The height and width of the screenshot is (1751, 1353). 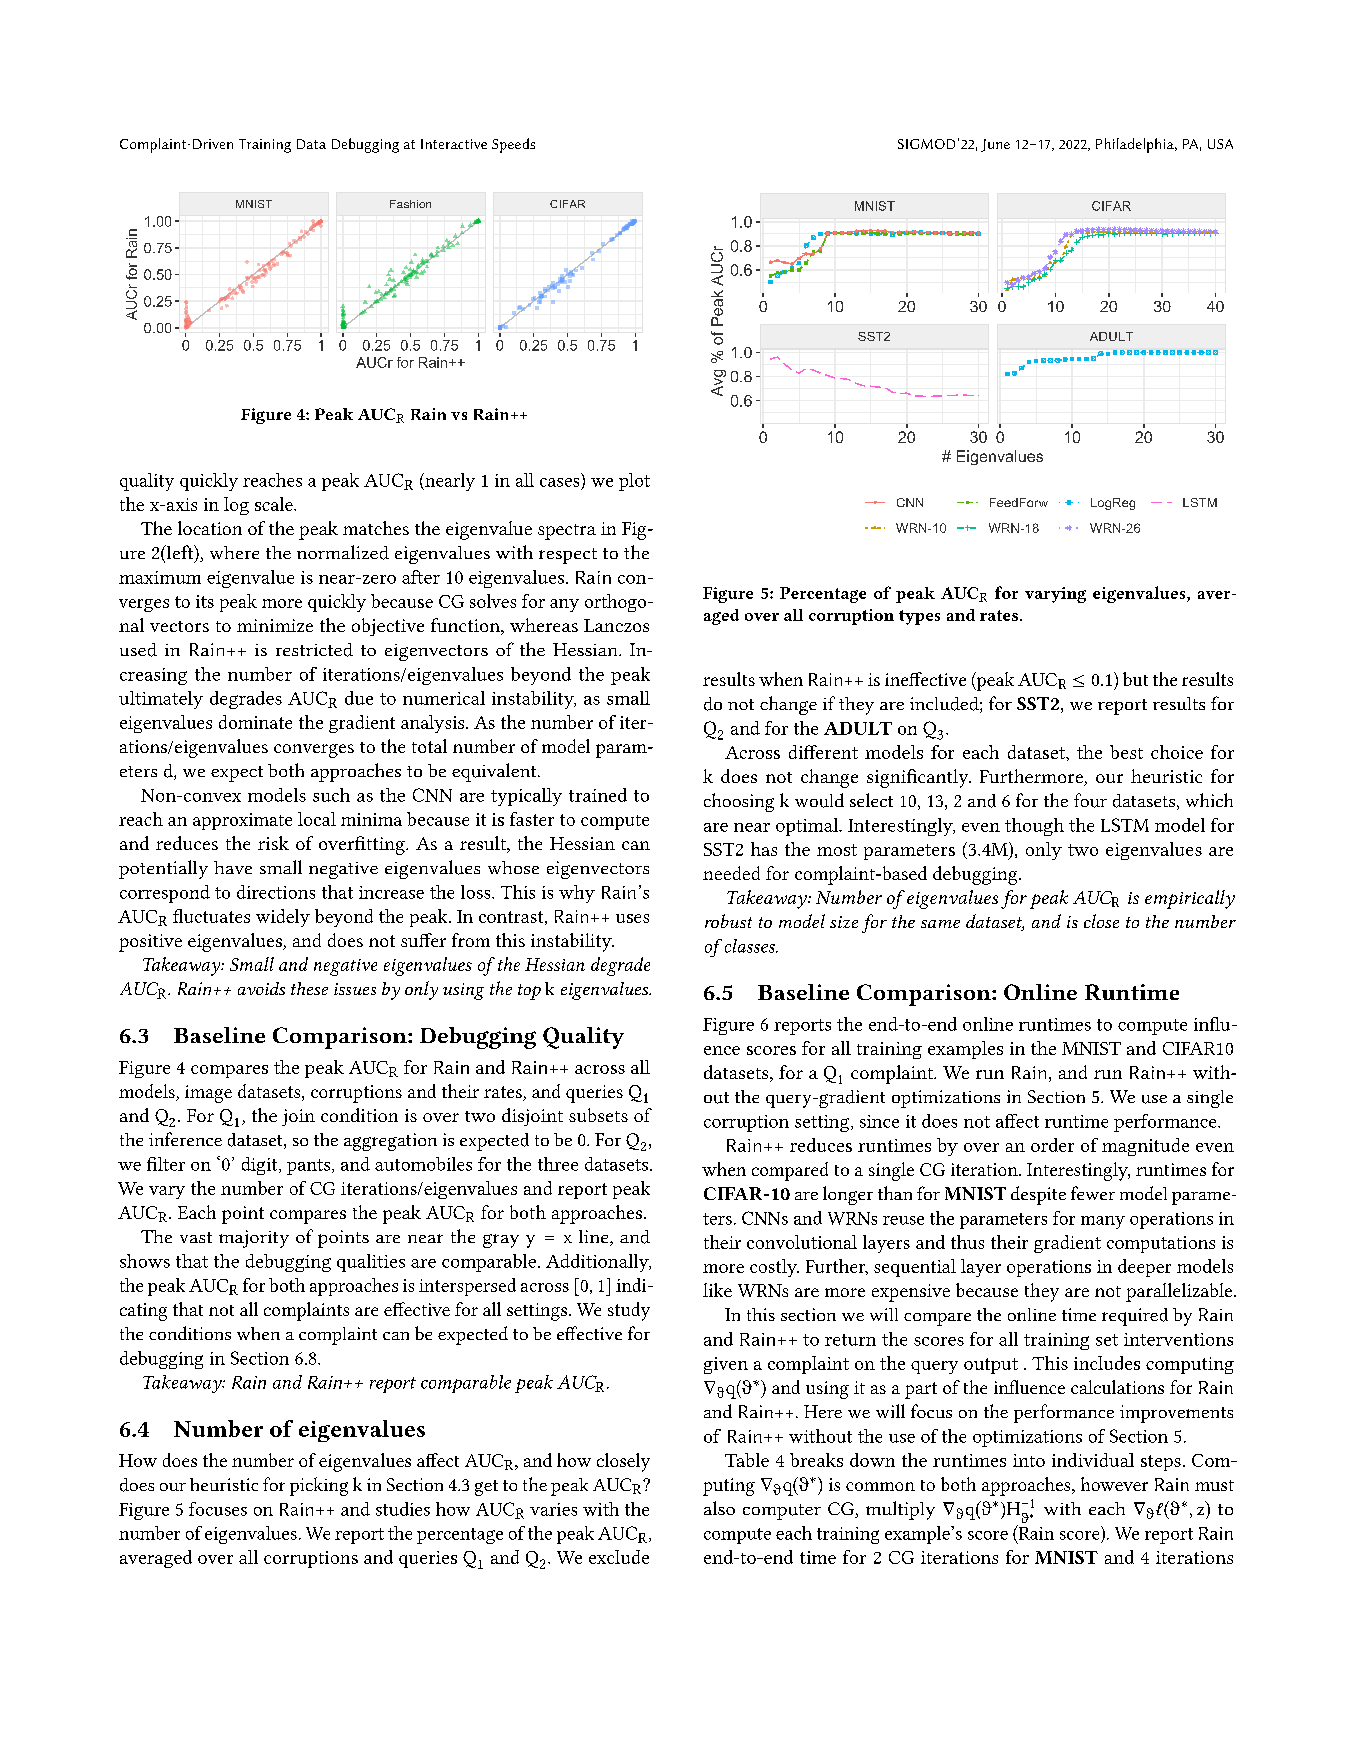 What do you see at coordinates (513, 145) in the screenshot?
I see `Speeds` at bounding box center [513, 145].
